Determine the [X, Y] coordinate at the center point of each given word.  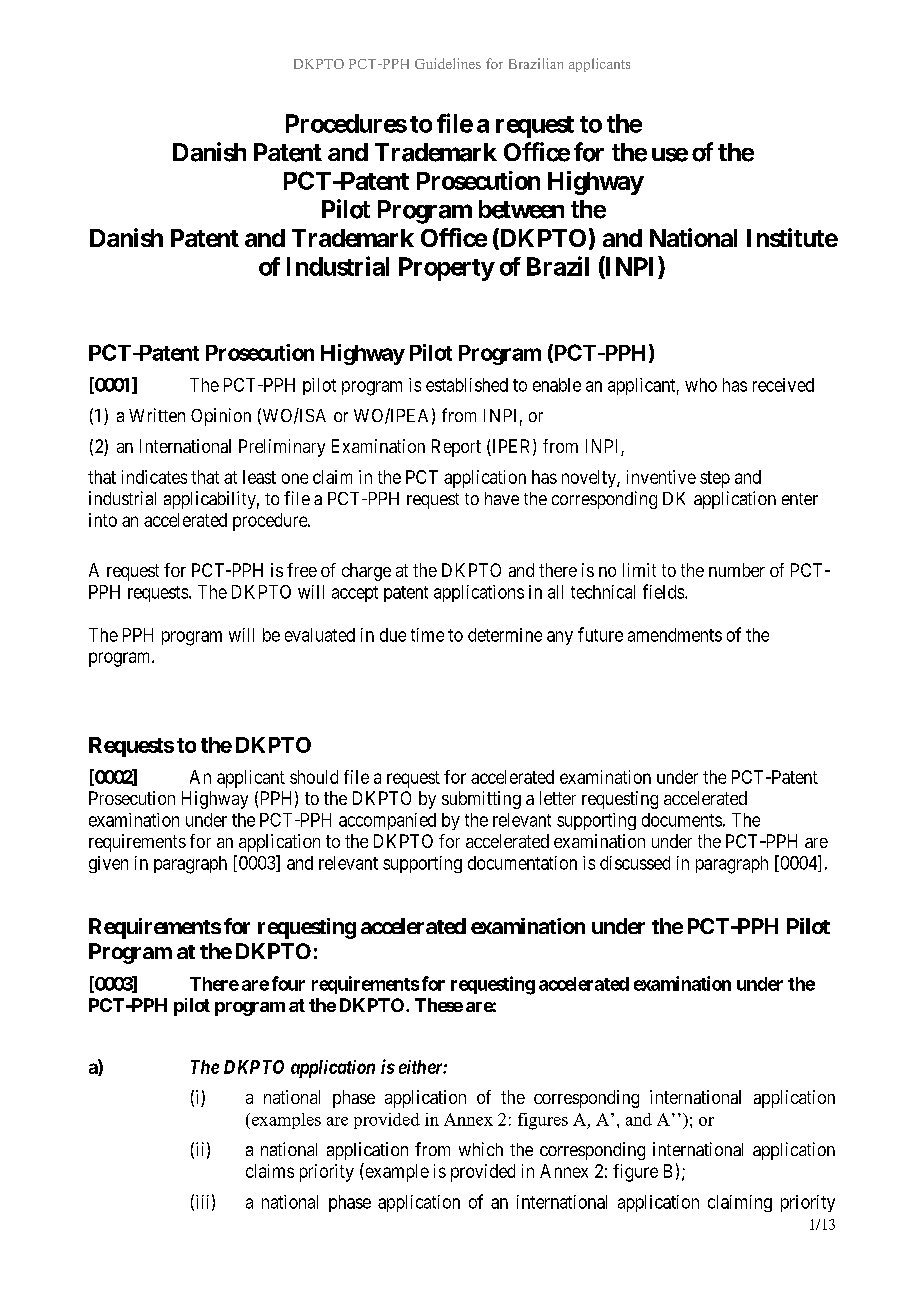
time [427, 635]
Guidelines [448, 63]
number [737, 570]
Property [446, 269]
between [521, 209]
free [302, 570]
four [288, 983]
